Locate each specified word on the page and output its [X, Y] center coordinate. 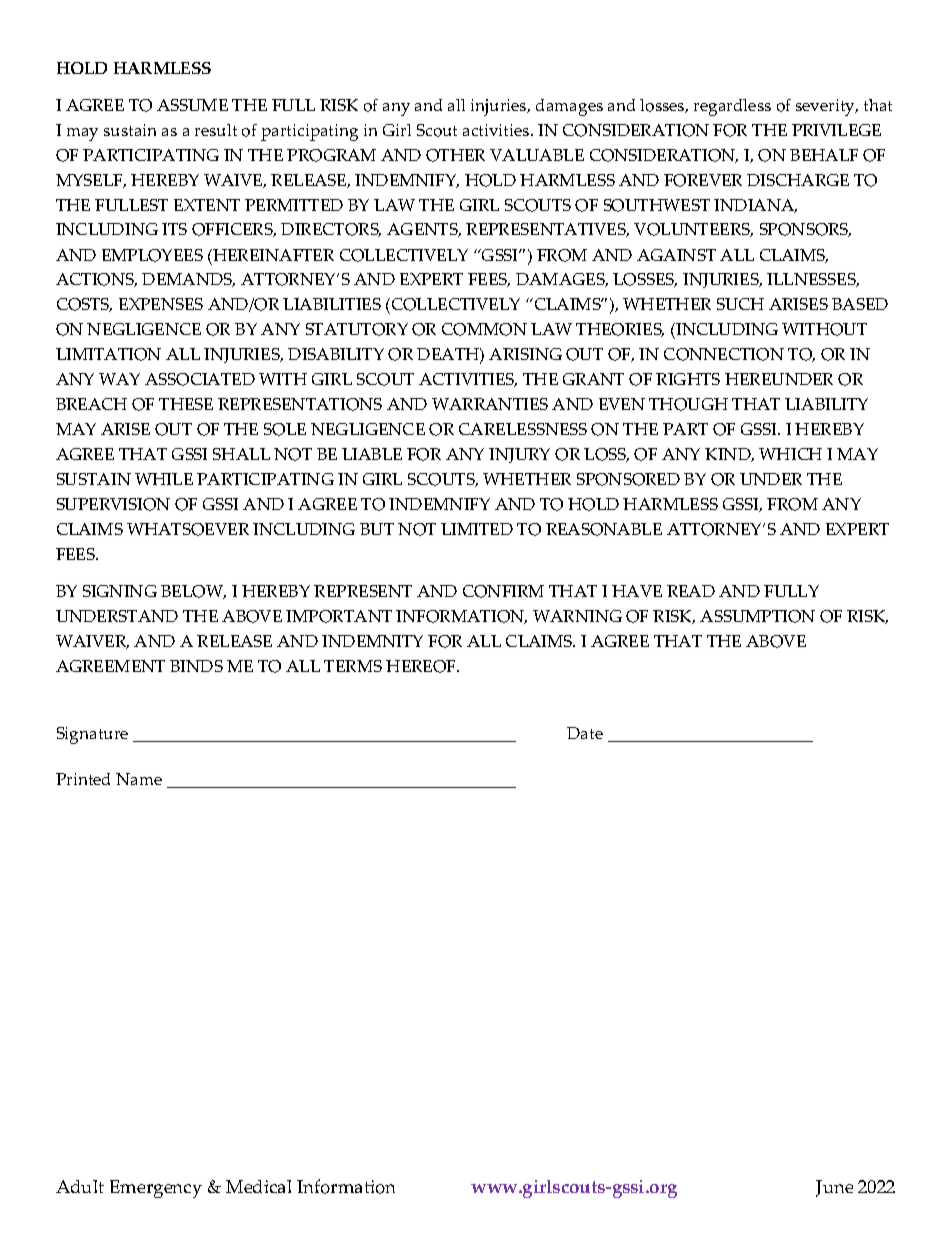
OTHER [455, 155]
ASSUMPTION [757, 616]
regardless [732, 107]
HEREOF [422, 666]
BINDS [196, 666]
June [834, 1188]
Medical [258, 1186]
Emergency [156, 1189]
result [216, 130]
